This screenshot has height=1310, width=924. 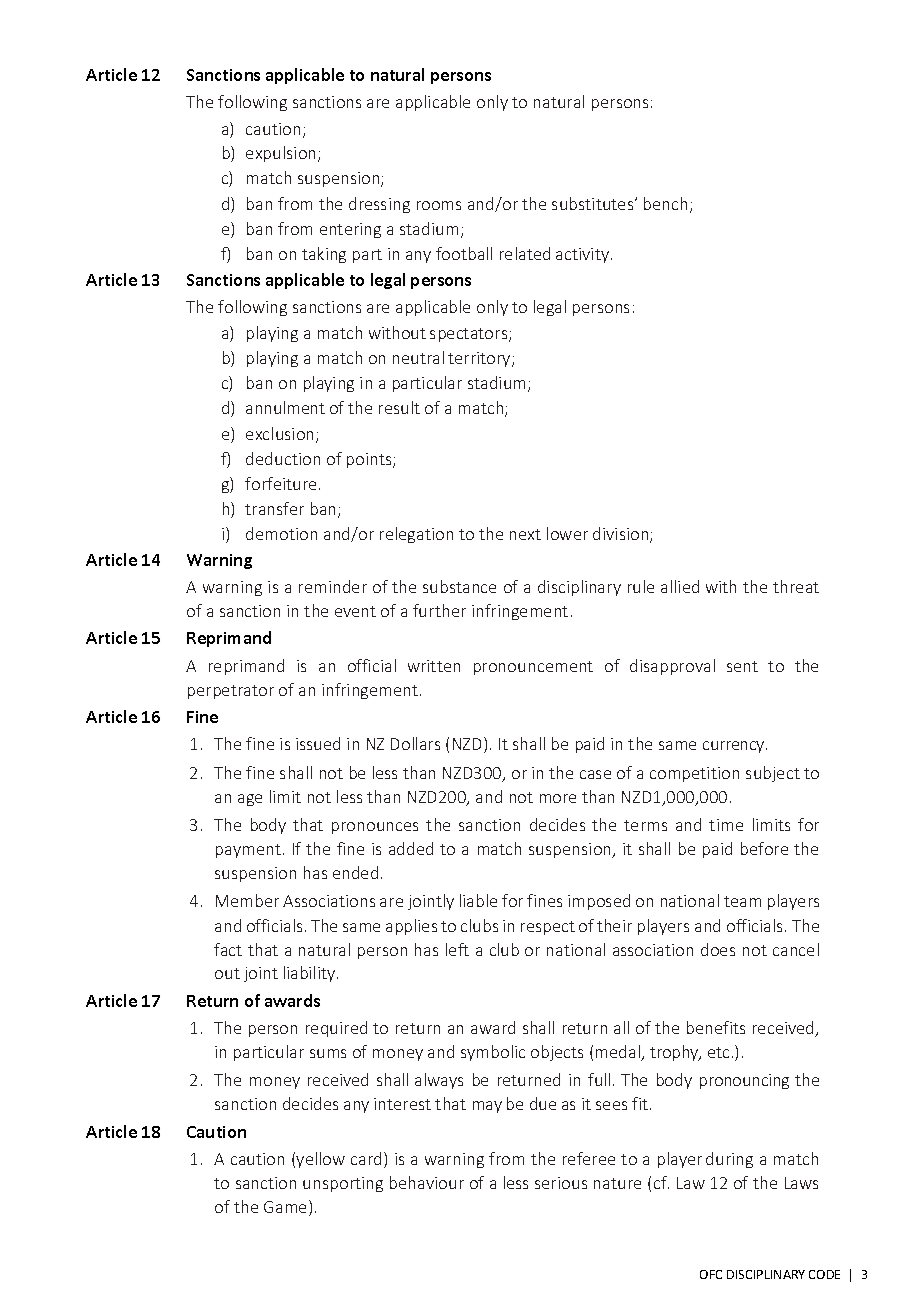 What do you see at coordinates (287, 1208) in the screenshot?
I see `Game` at bounding box center [287, 1208].
